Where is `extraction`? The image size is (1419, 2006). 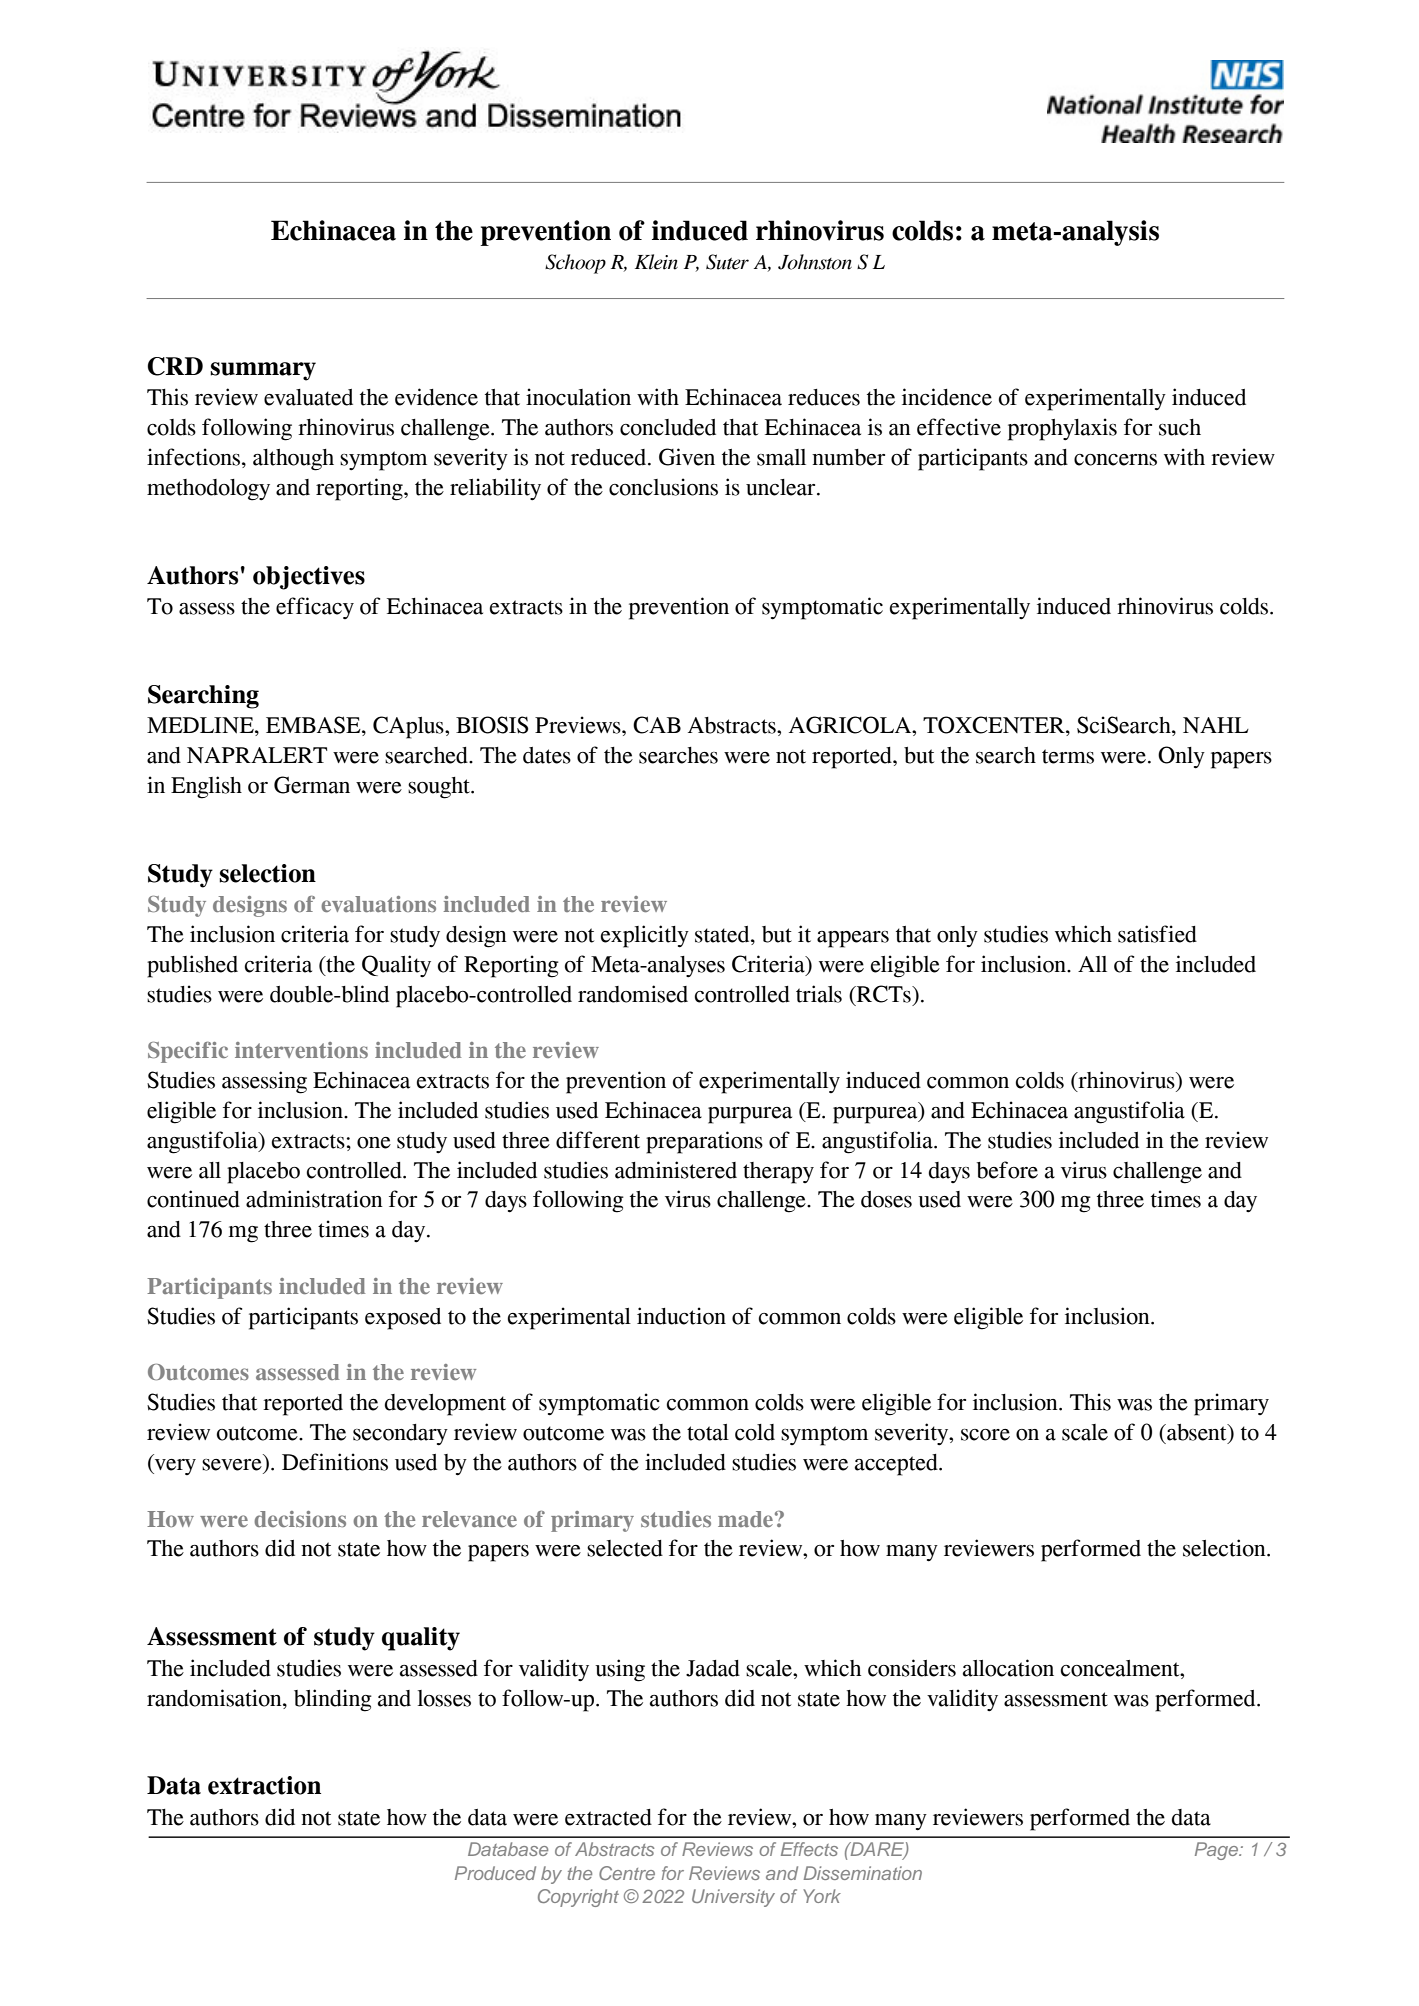 extraction is located at coordinates (264, 1785).
